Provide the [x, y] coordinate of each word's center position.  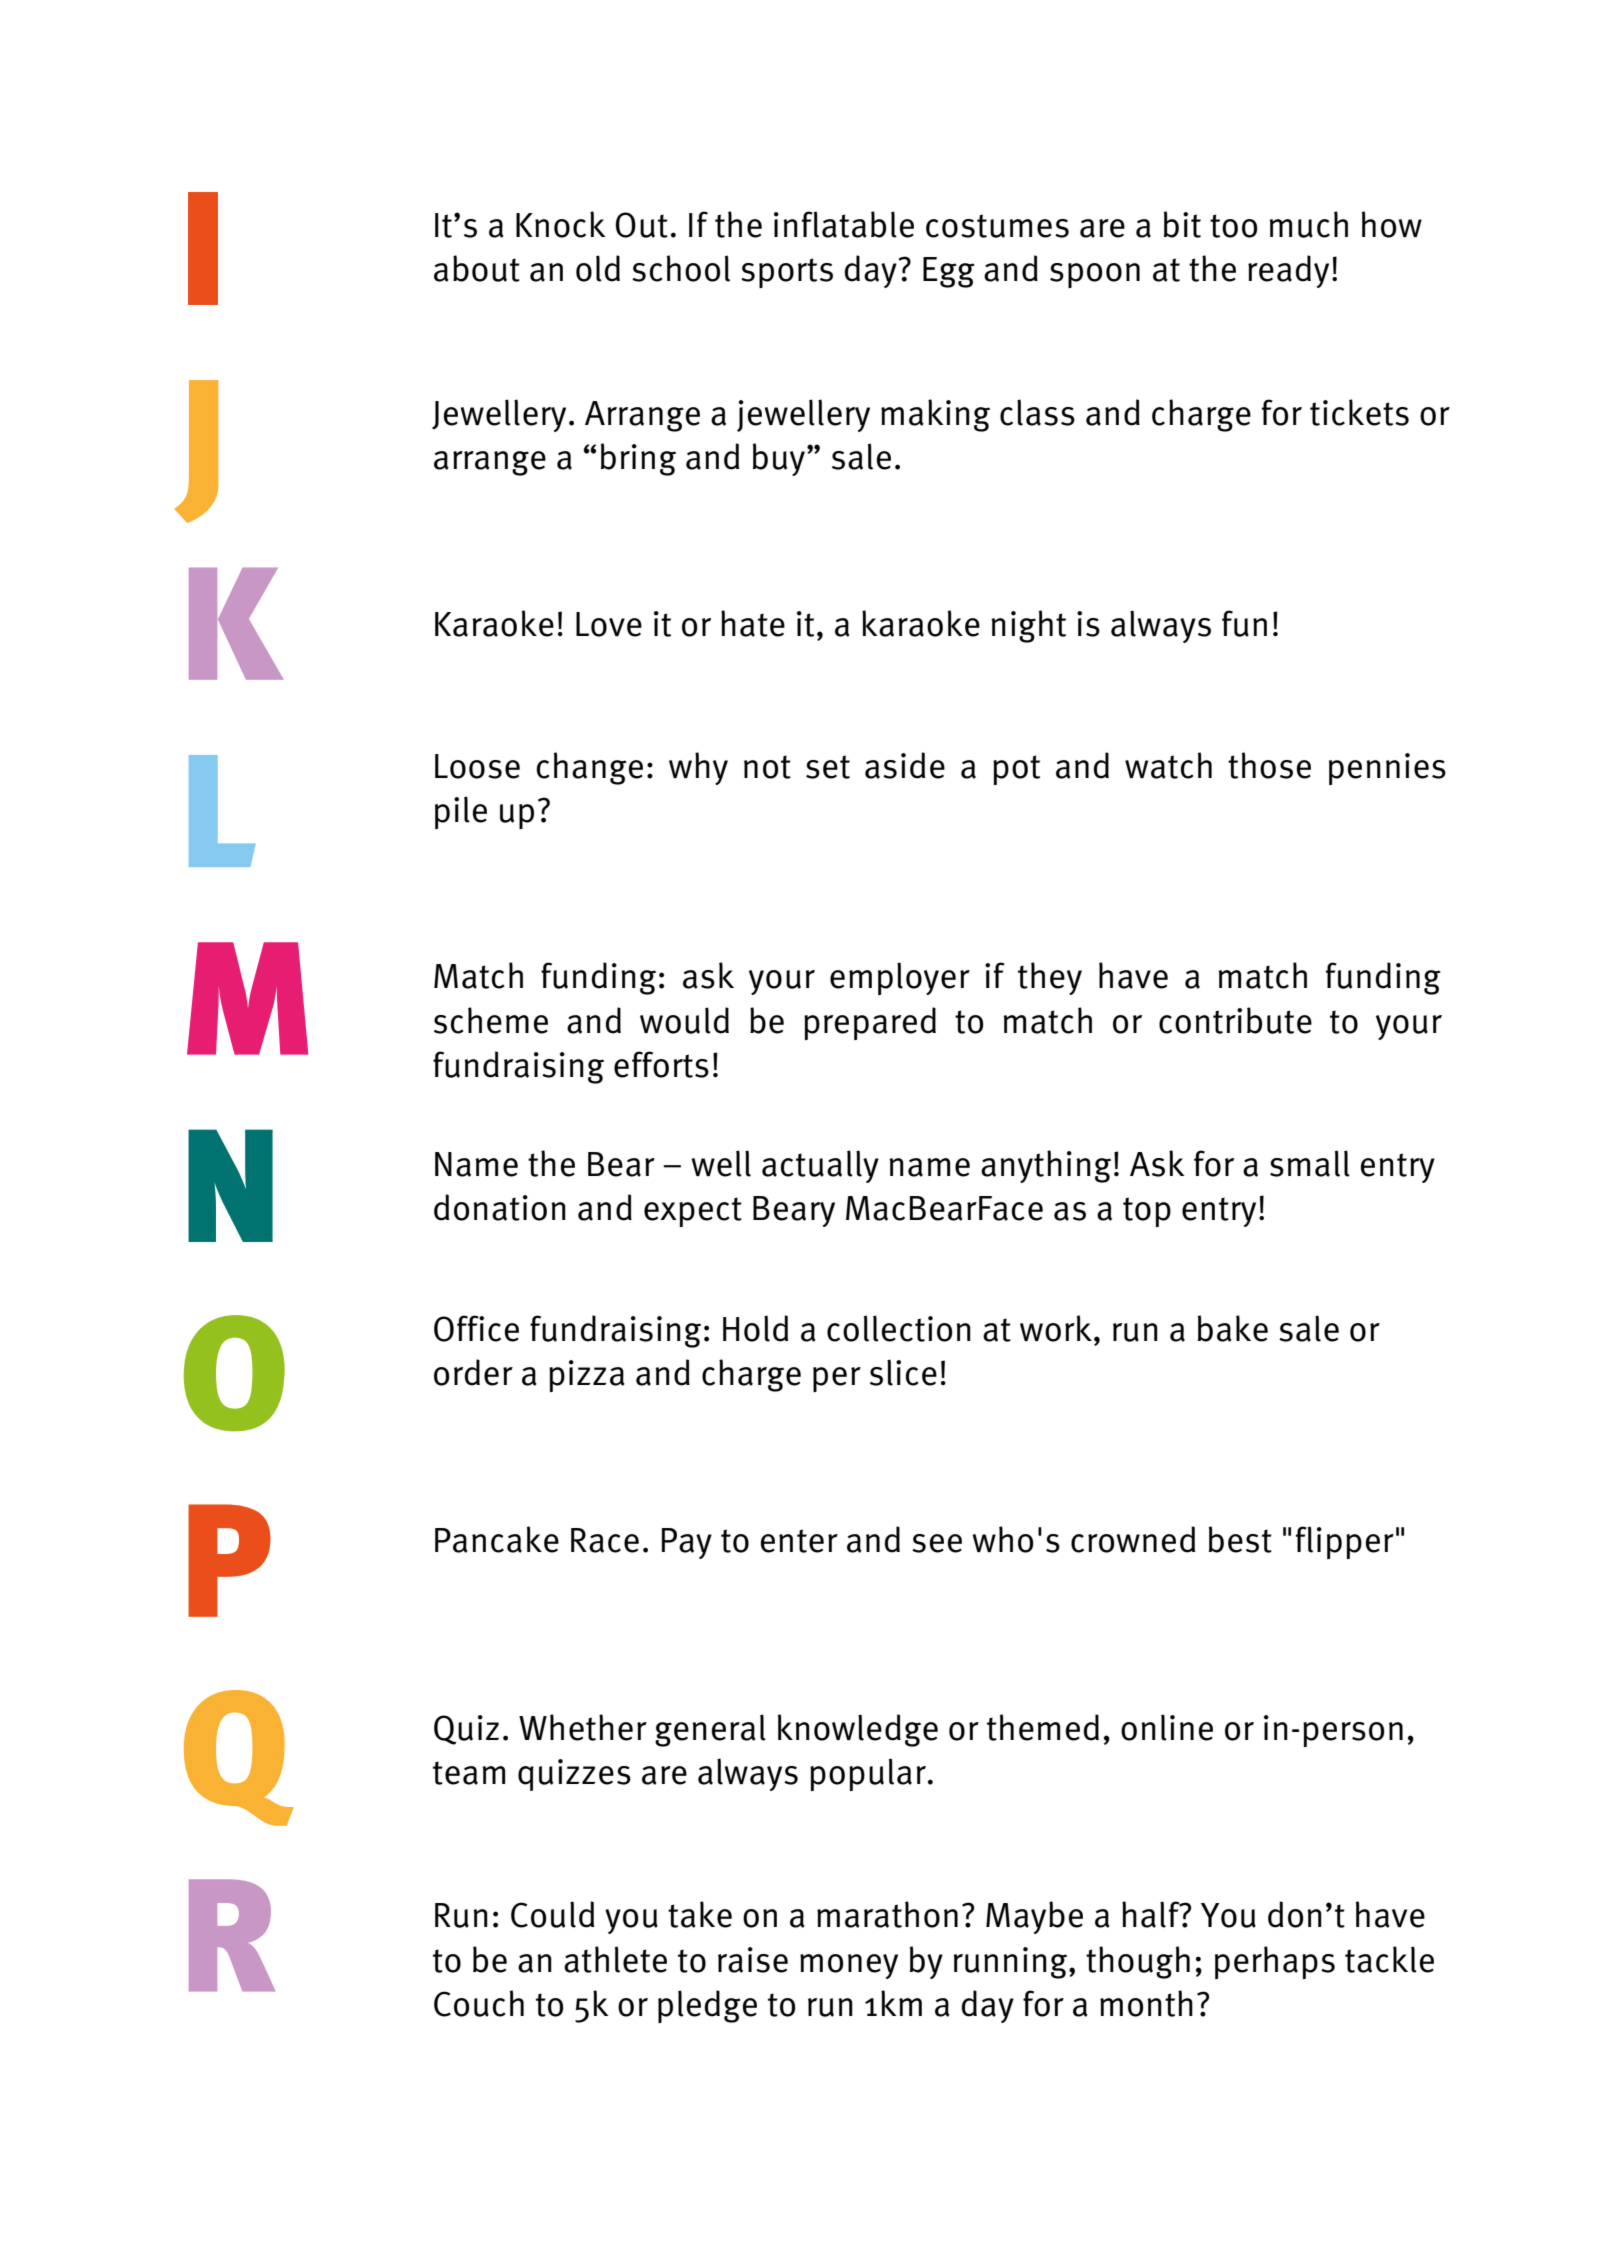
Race [605, 1540]
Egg [949, 272]
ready [1288, 271]
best [1240, 1539]
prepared [870, 1023]
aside [905, 765]
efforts [661, 1064]
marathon [887, 1914]
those [1269, 765]
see [937, 1543]
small [1310, 1163]
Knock [561, 224]
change [590, 768]
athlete [615, 1959]
